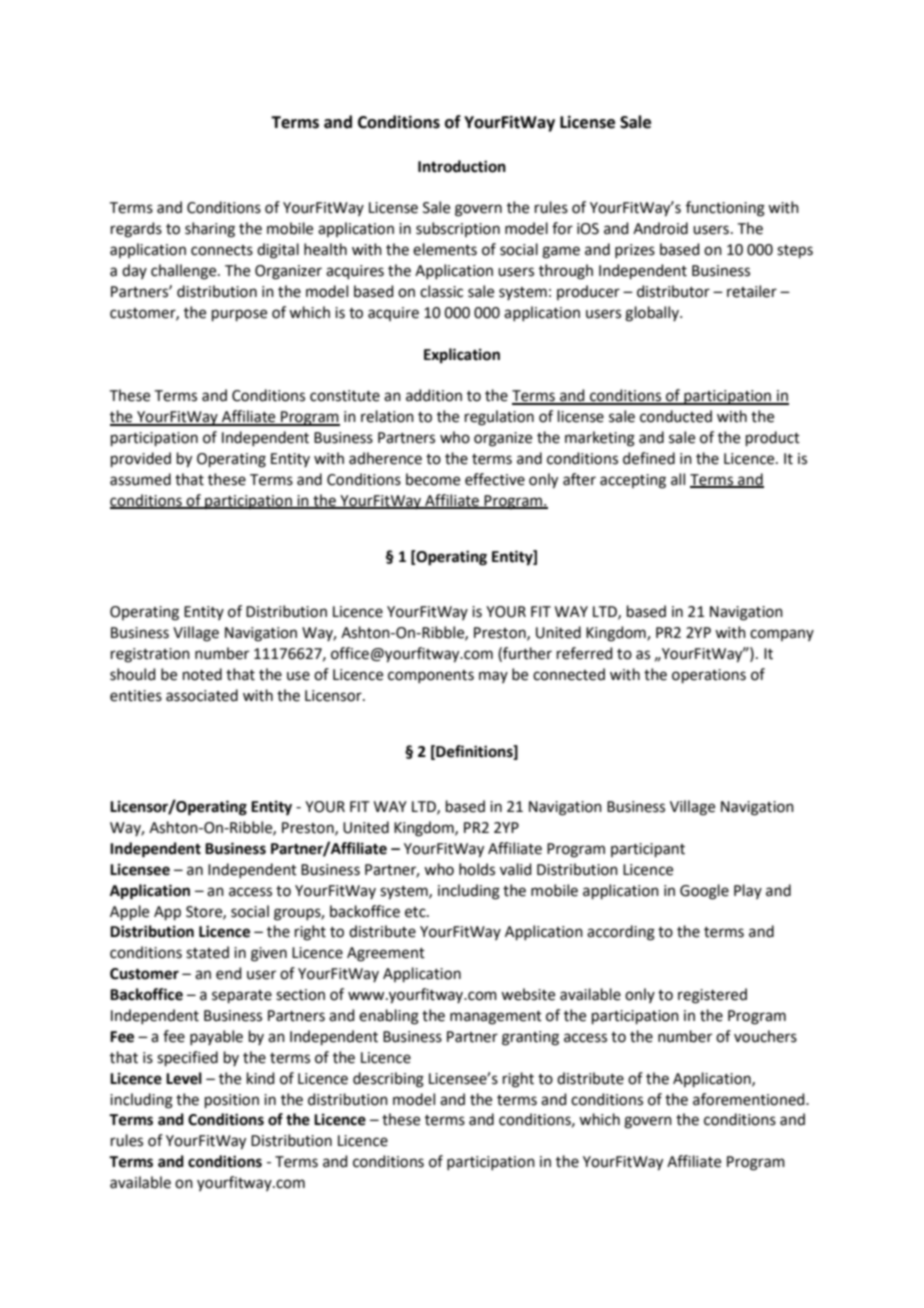 This screenshot has width=924, height=1308. I want to click on Introduction, so click(462, 166).
